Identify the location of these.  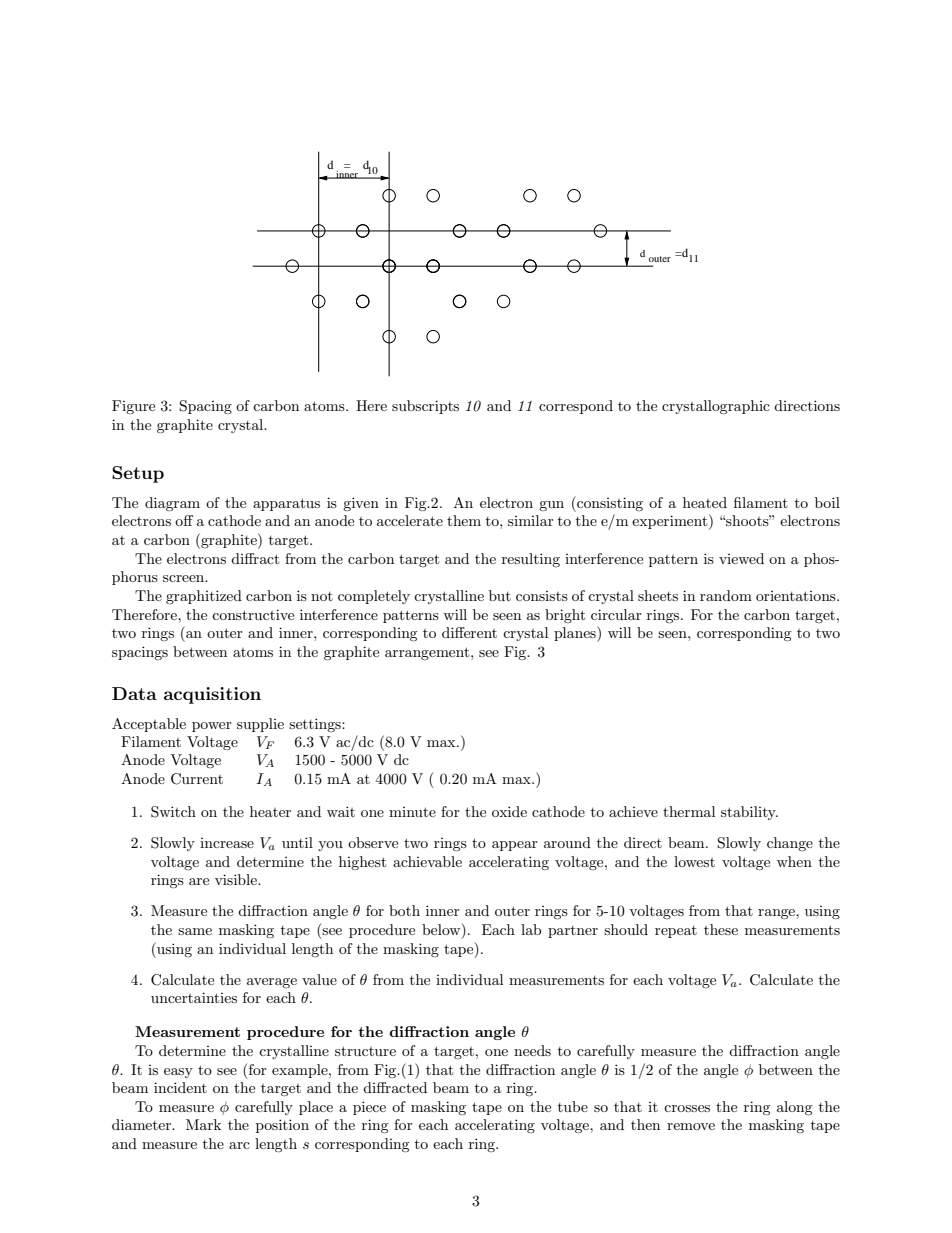
(721, 929).
